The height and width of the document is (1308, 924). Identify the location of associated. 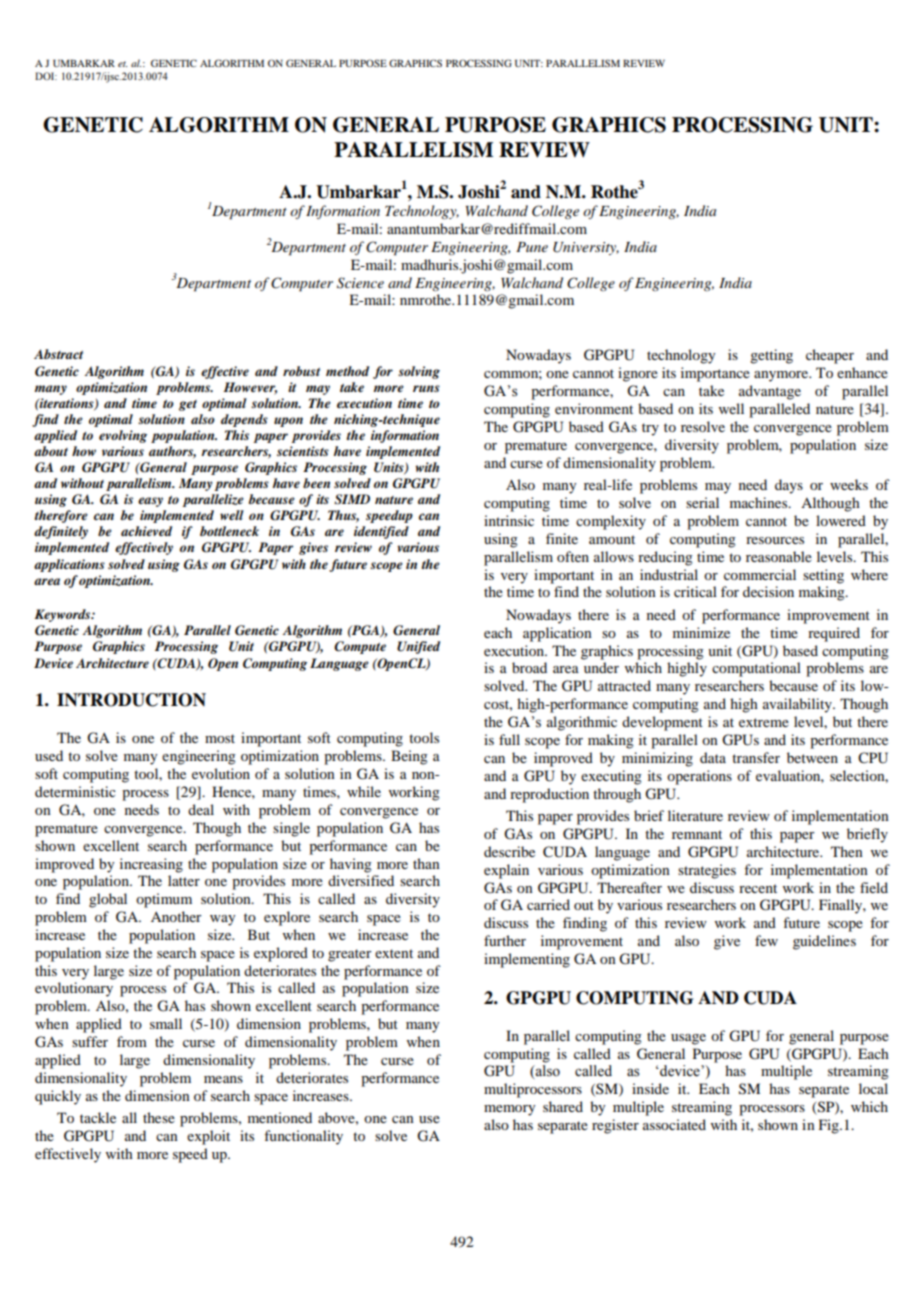
(674, 1124).
